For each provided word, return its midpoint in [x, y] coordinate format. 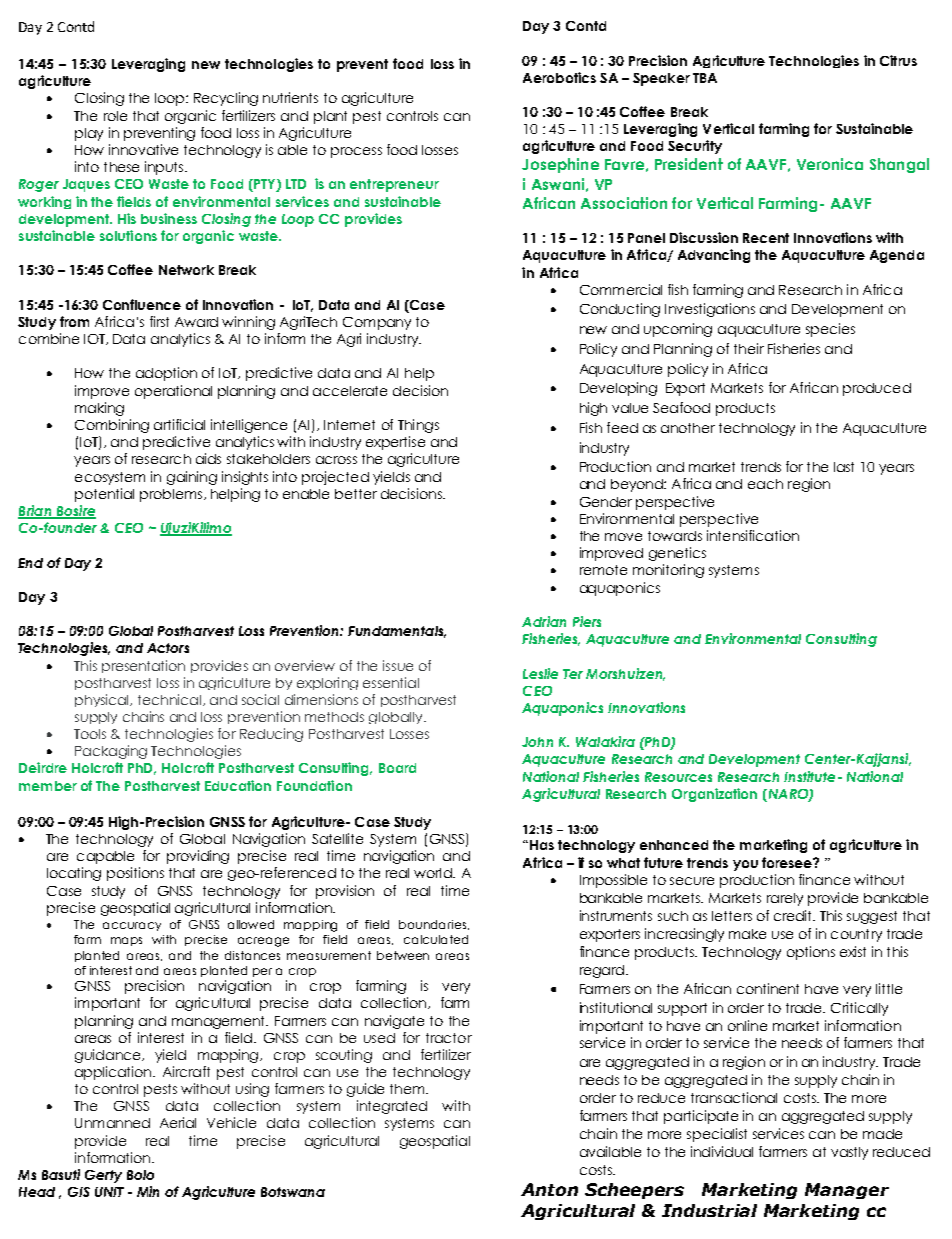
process [356, 152]
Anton [549, 1189]
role [115, 116]
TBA [705, 78]
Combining [112, 426]
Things [418, 426]
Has [542, 845]
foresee [788, 862]
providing [198, 857]
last [844, 467]
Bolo [140, 1175]
